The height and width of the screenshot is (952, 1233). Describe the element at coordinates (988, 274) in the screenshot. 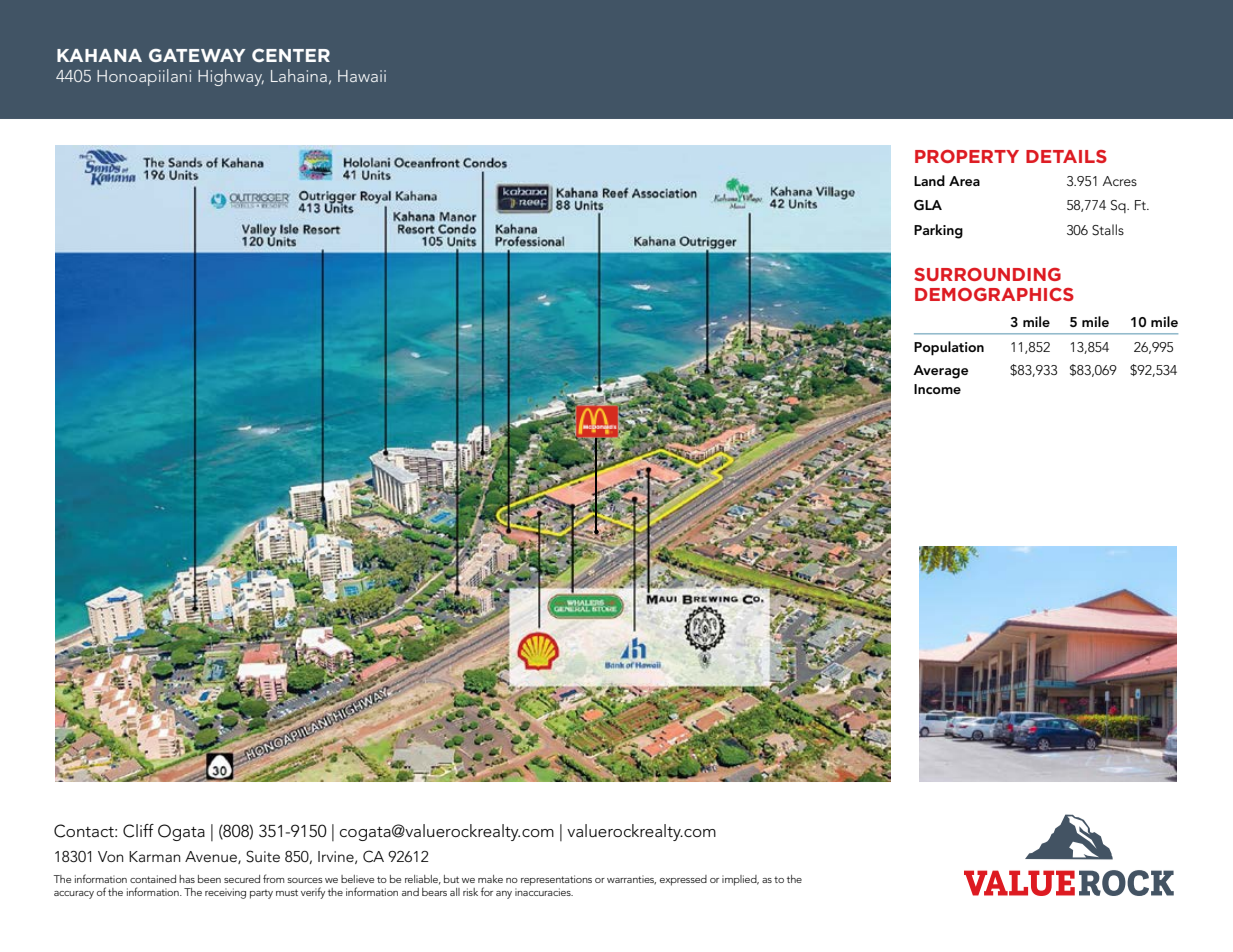

I see `Surrounding` at that location.
